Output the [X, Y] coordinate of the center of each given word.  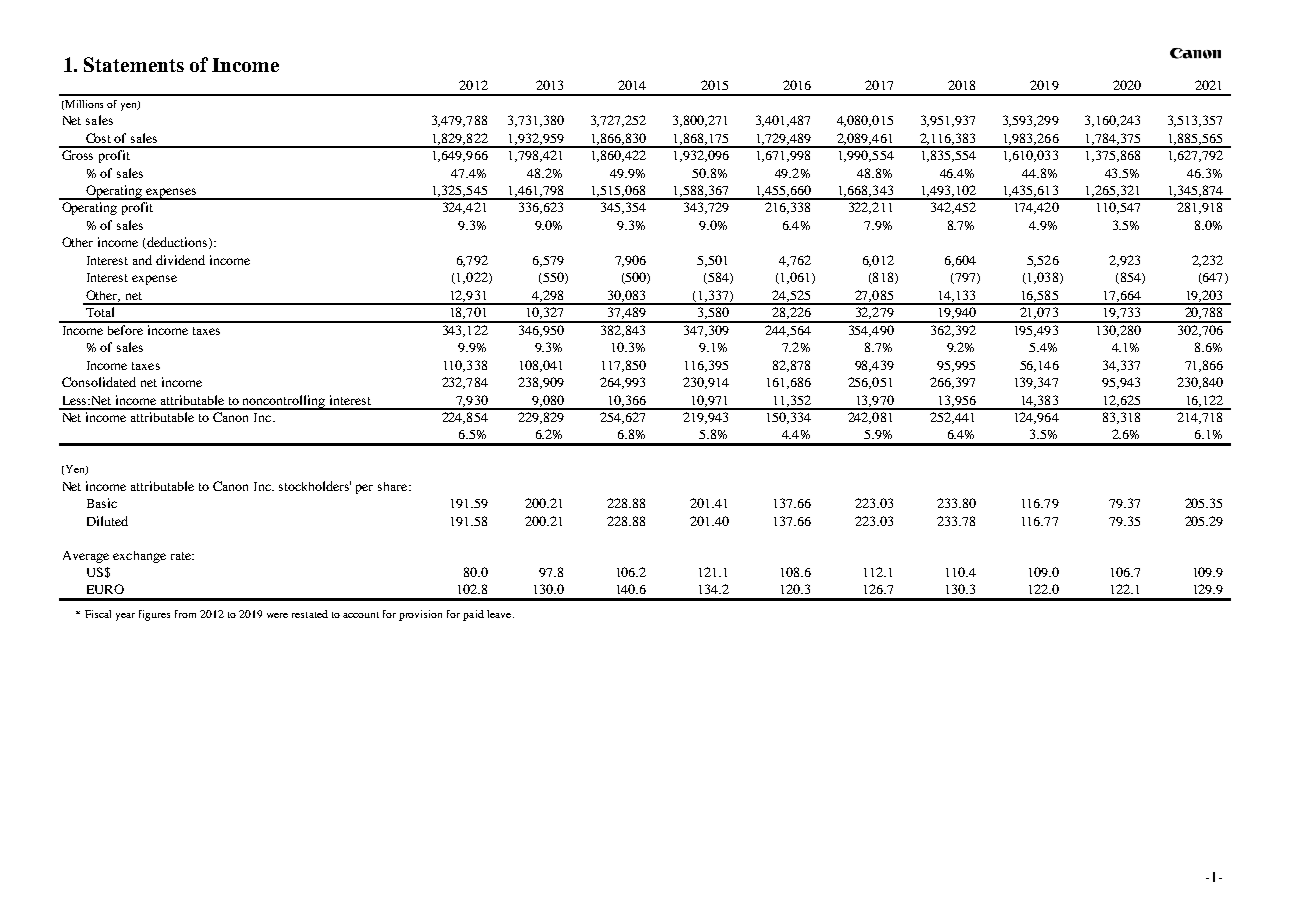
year [125, 617]
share [394, 486]
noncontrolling [284, 402]
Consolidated [99, 382]
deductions [177, 243]
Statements [134, 64]
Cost [98, 138]
